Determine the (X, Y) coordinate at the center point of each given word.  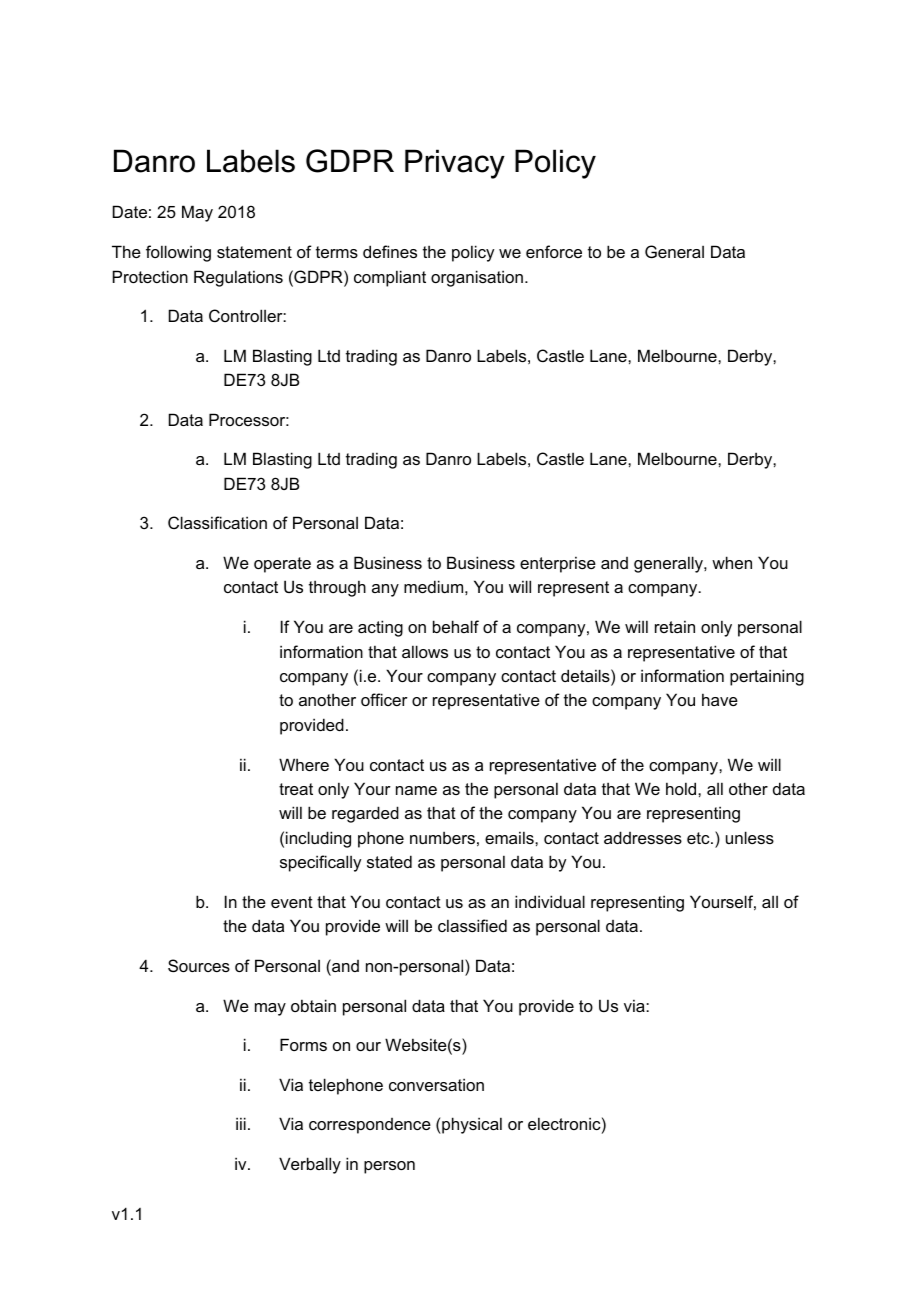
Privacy (455, 164)
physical (471, 1125)
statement (254, 252)
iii (241, 1123)
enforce (554, 251)
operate (282, 565)
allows (425, 651)
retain (675, 626)
